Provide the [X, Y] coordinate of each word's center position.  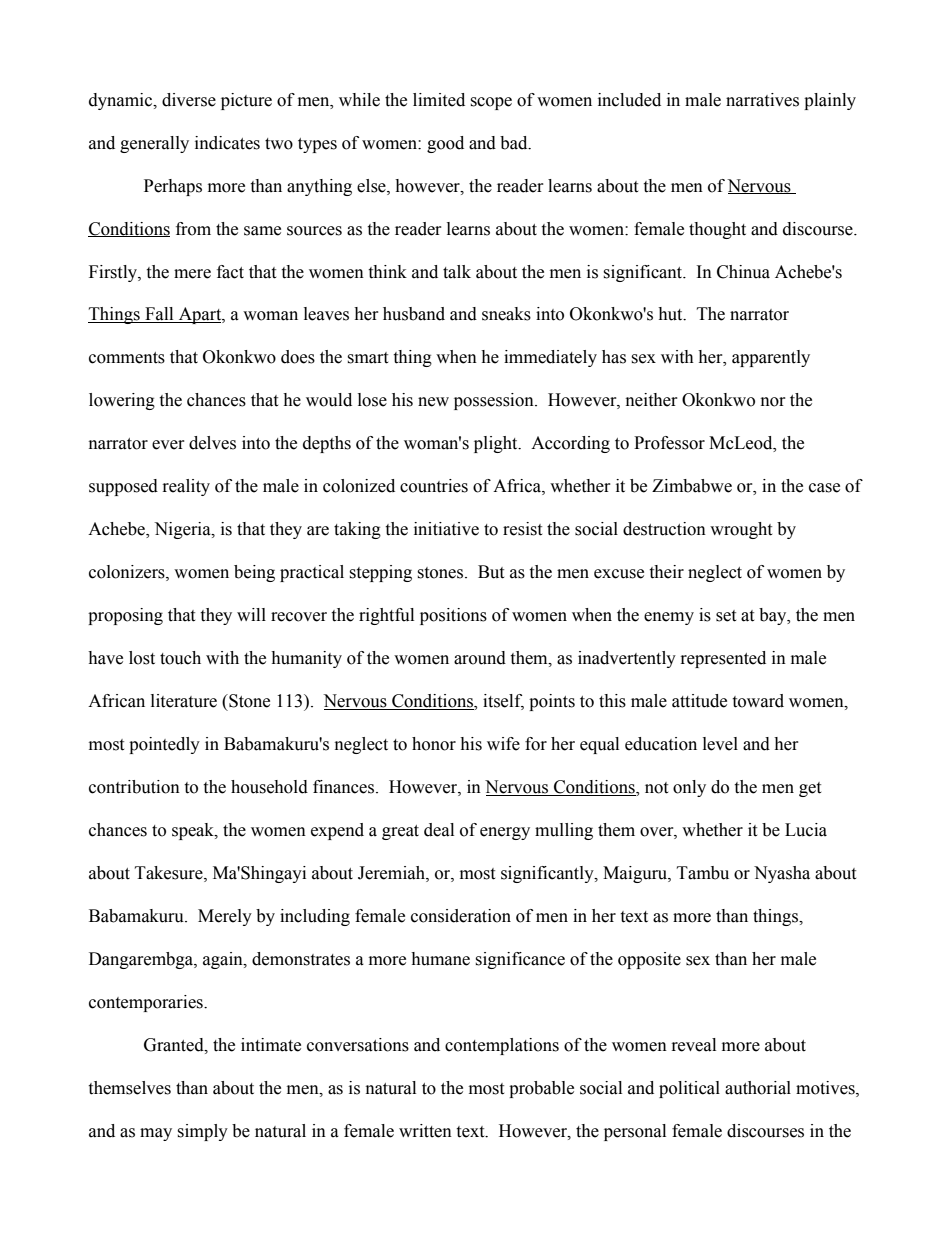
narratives [762, 100]
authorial [758, 1088]
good [445, 144]
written [425, 1131]
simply [202, 1132]
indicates [227, 143]
